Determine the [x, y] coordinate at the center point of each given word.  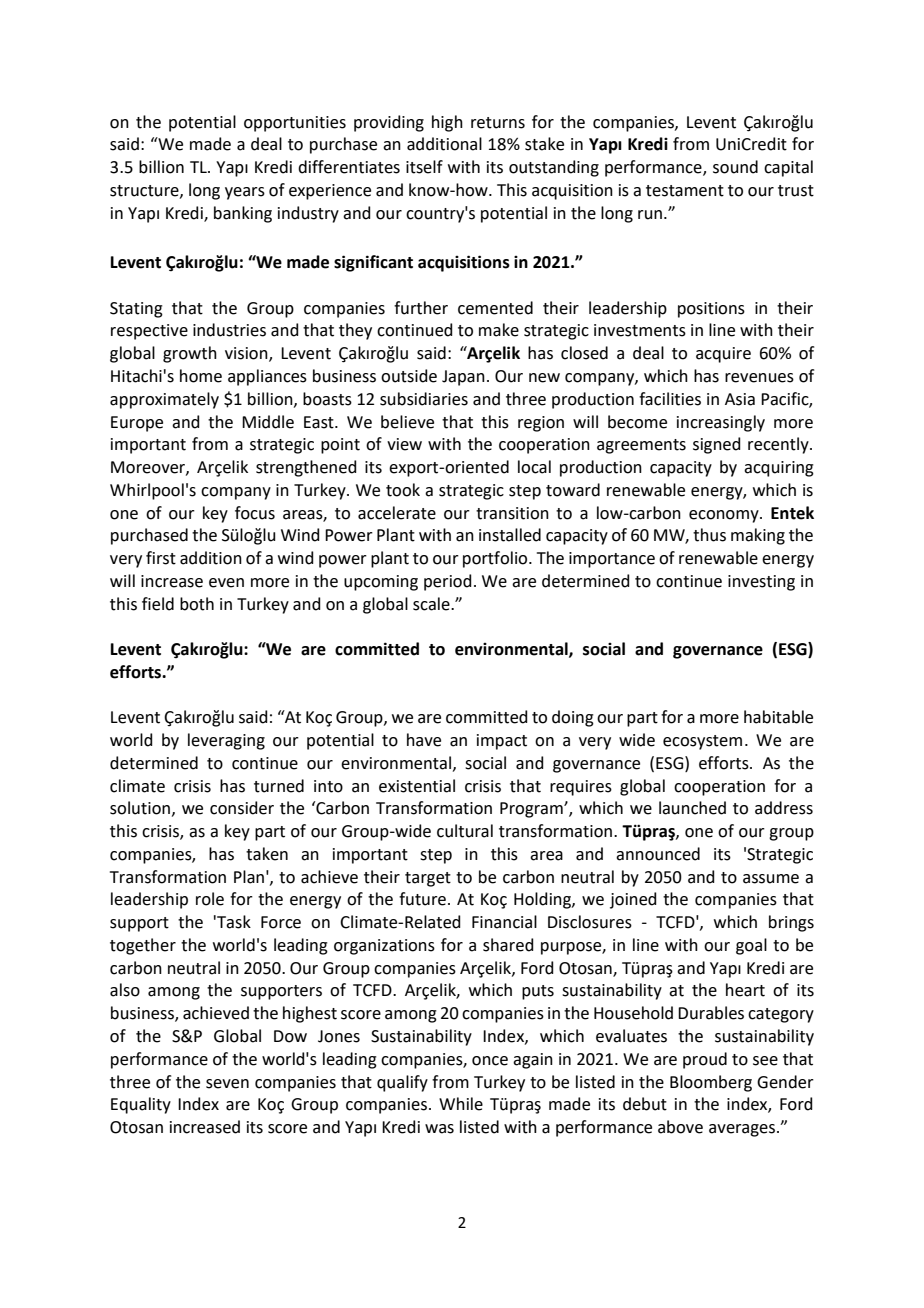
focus [255, 513]
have [424, 740]
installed [510, 535]
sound [735, 167]
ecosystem [702, 742]
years [245, 193]
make [499, 330]
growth [190, 354]
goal [751, 946]
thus [709, 535]
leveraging [226, 741]
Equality [141, 1105]
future [422, 899]
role [210, 899]
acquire [723, 355]
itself [424, 167]
